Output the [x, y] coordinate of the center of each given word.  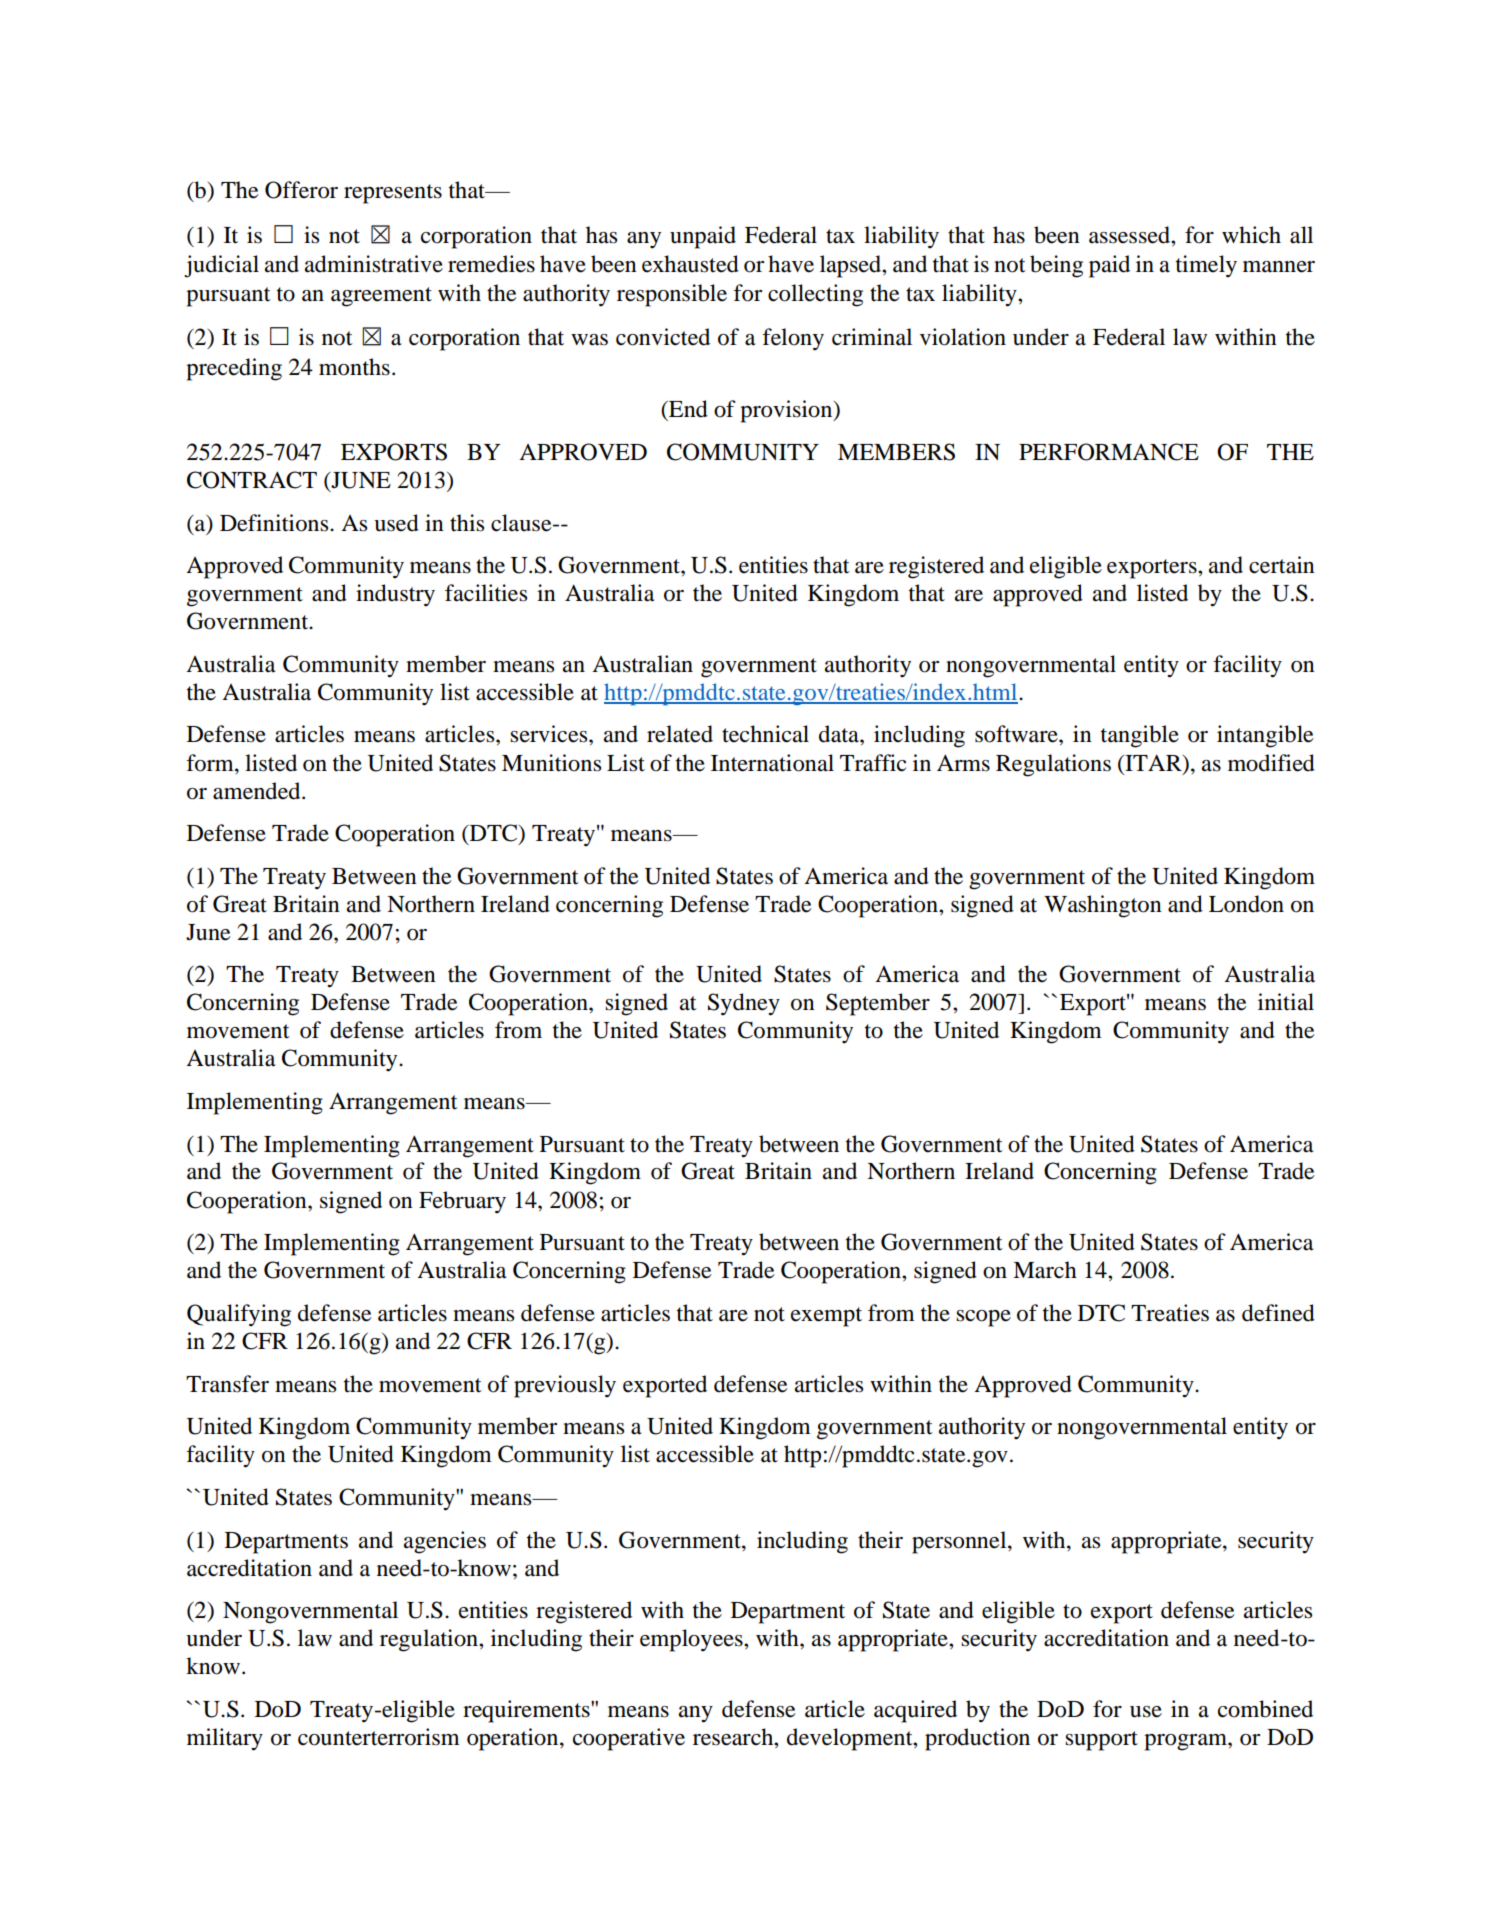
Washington [1103, 906]
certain [1282, 565]
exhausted [690, 264]
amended [258, 791]
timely [1206, 266]
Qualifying [239, 1315]
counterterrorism [379, 1737]
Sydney [744, 1004]
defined [1278, 1313]
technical [765, 734]
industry [395, 595]
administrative [374, 264]
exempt [826, 1317]
